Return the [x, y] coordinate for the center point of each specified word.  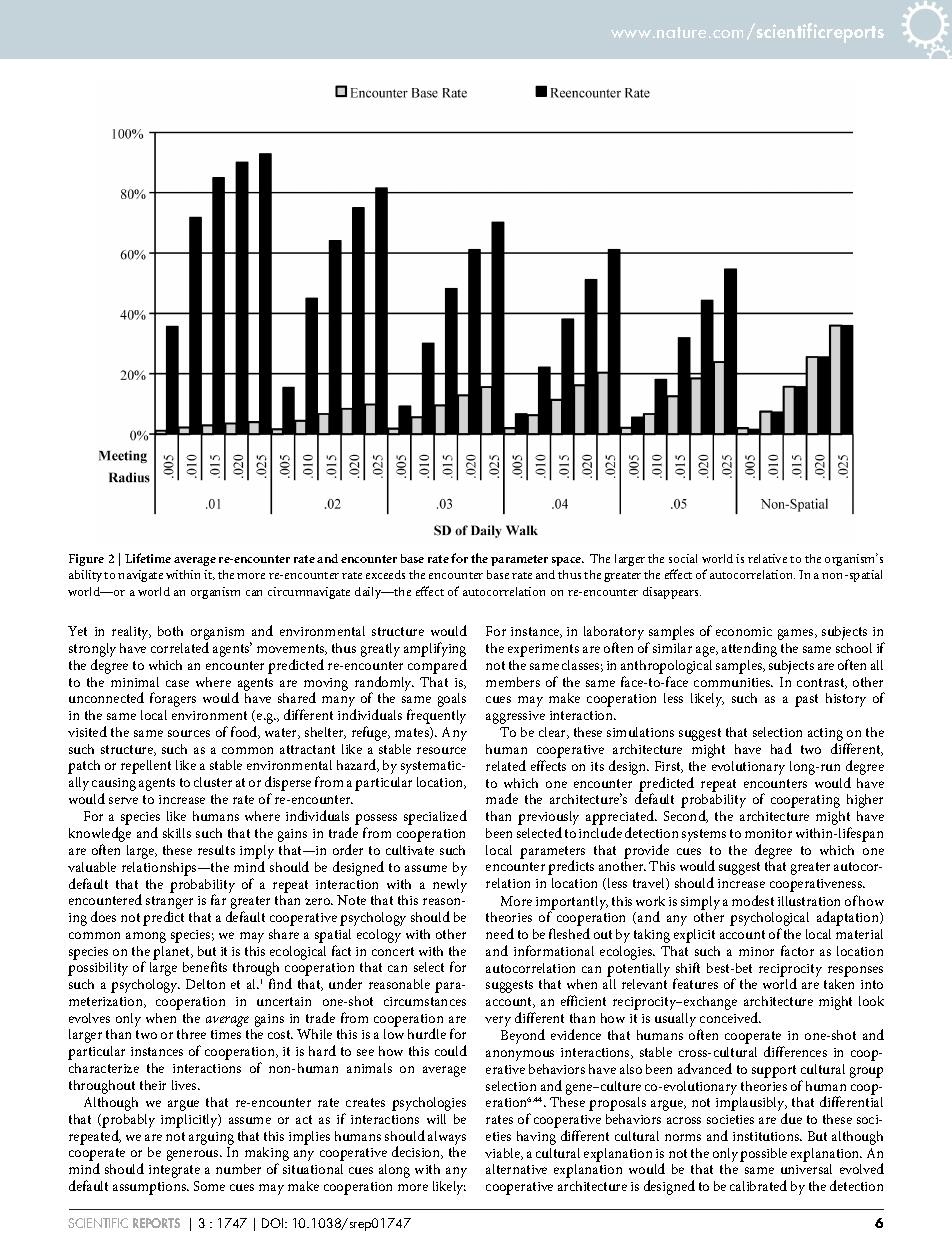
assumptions [151, 1188]
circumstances [425, 1001]
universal [806, 1169]
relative [767, 558]
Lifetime [148, 558]
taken [839, 984]
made [502, 798]
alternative [516, 1169]
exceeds [385, 574]
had [781, 748]
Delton [205, 984]
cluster [213, 782]
